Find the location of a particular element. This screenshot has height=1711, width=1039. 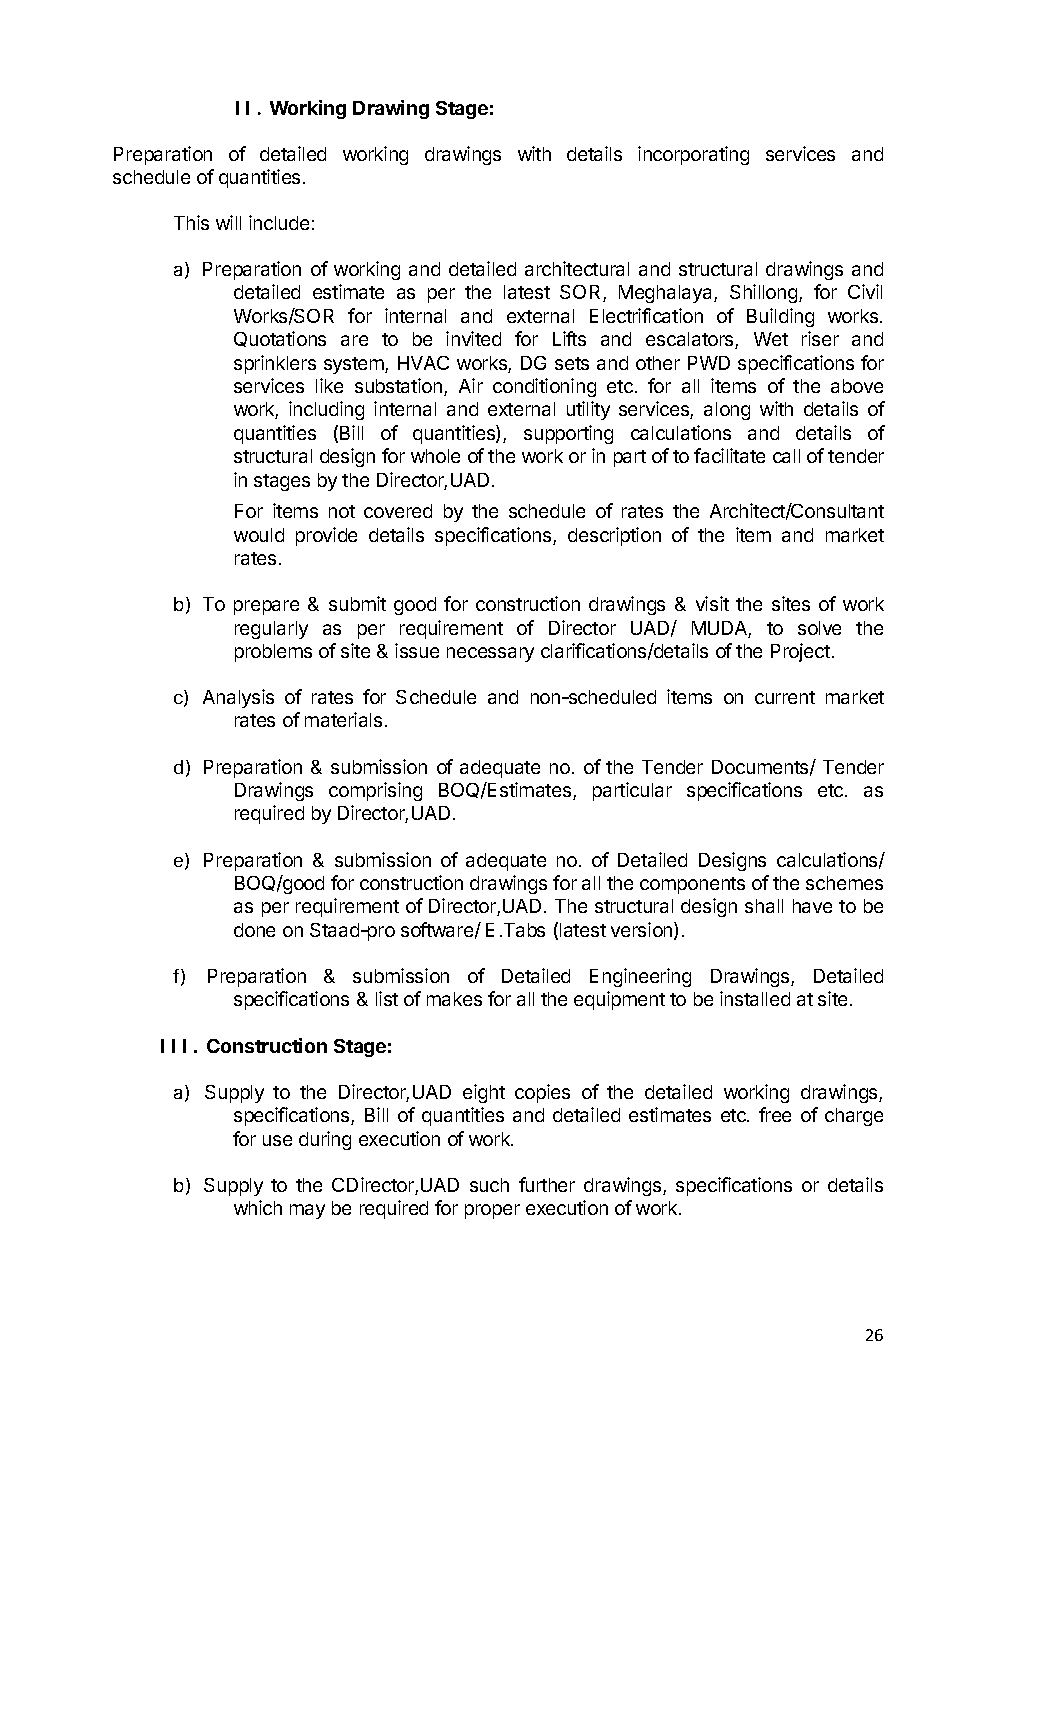

incorporating is located at coordinates (693, 155).
